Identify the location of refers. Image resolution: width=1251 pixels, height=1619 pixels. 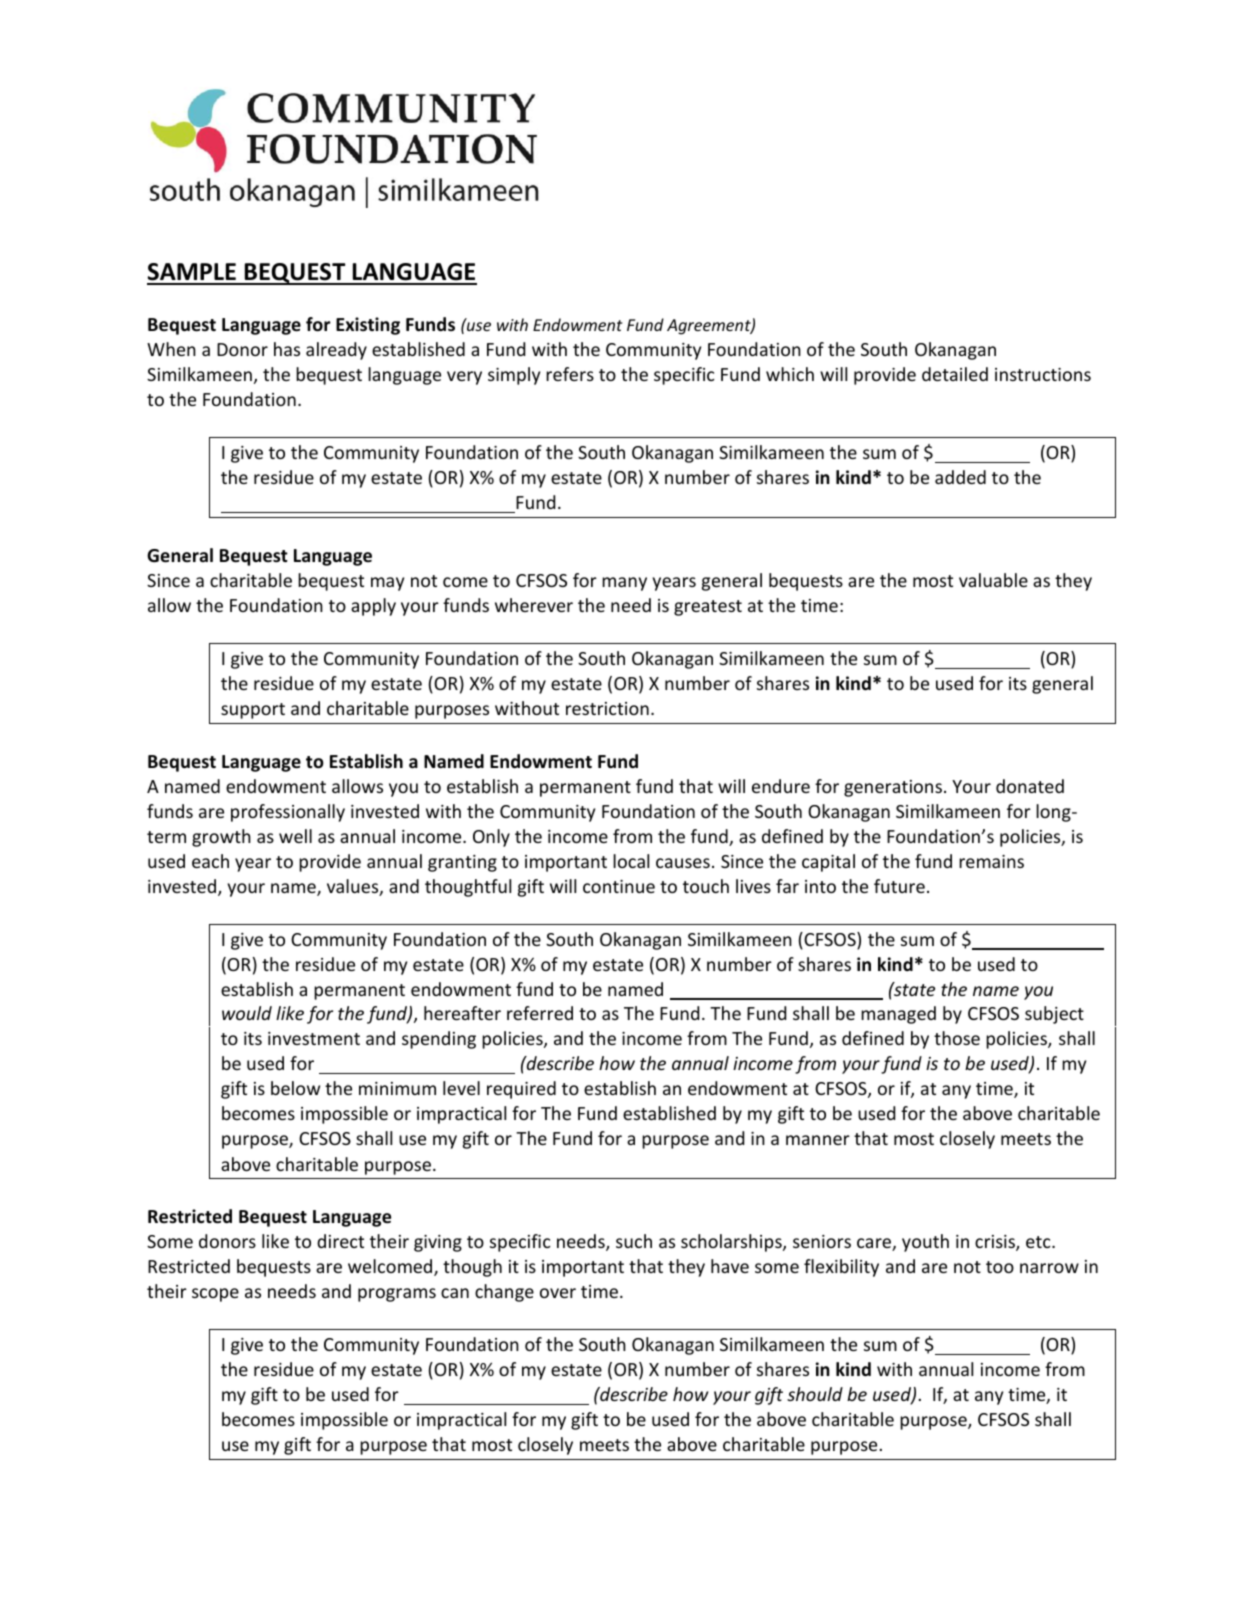
(570, 374).
